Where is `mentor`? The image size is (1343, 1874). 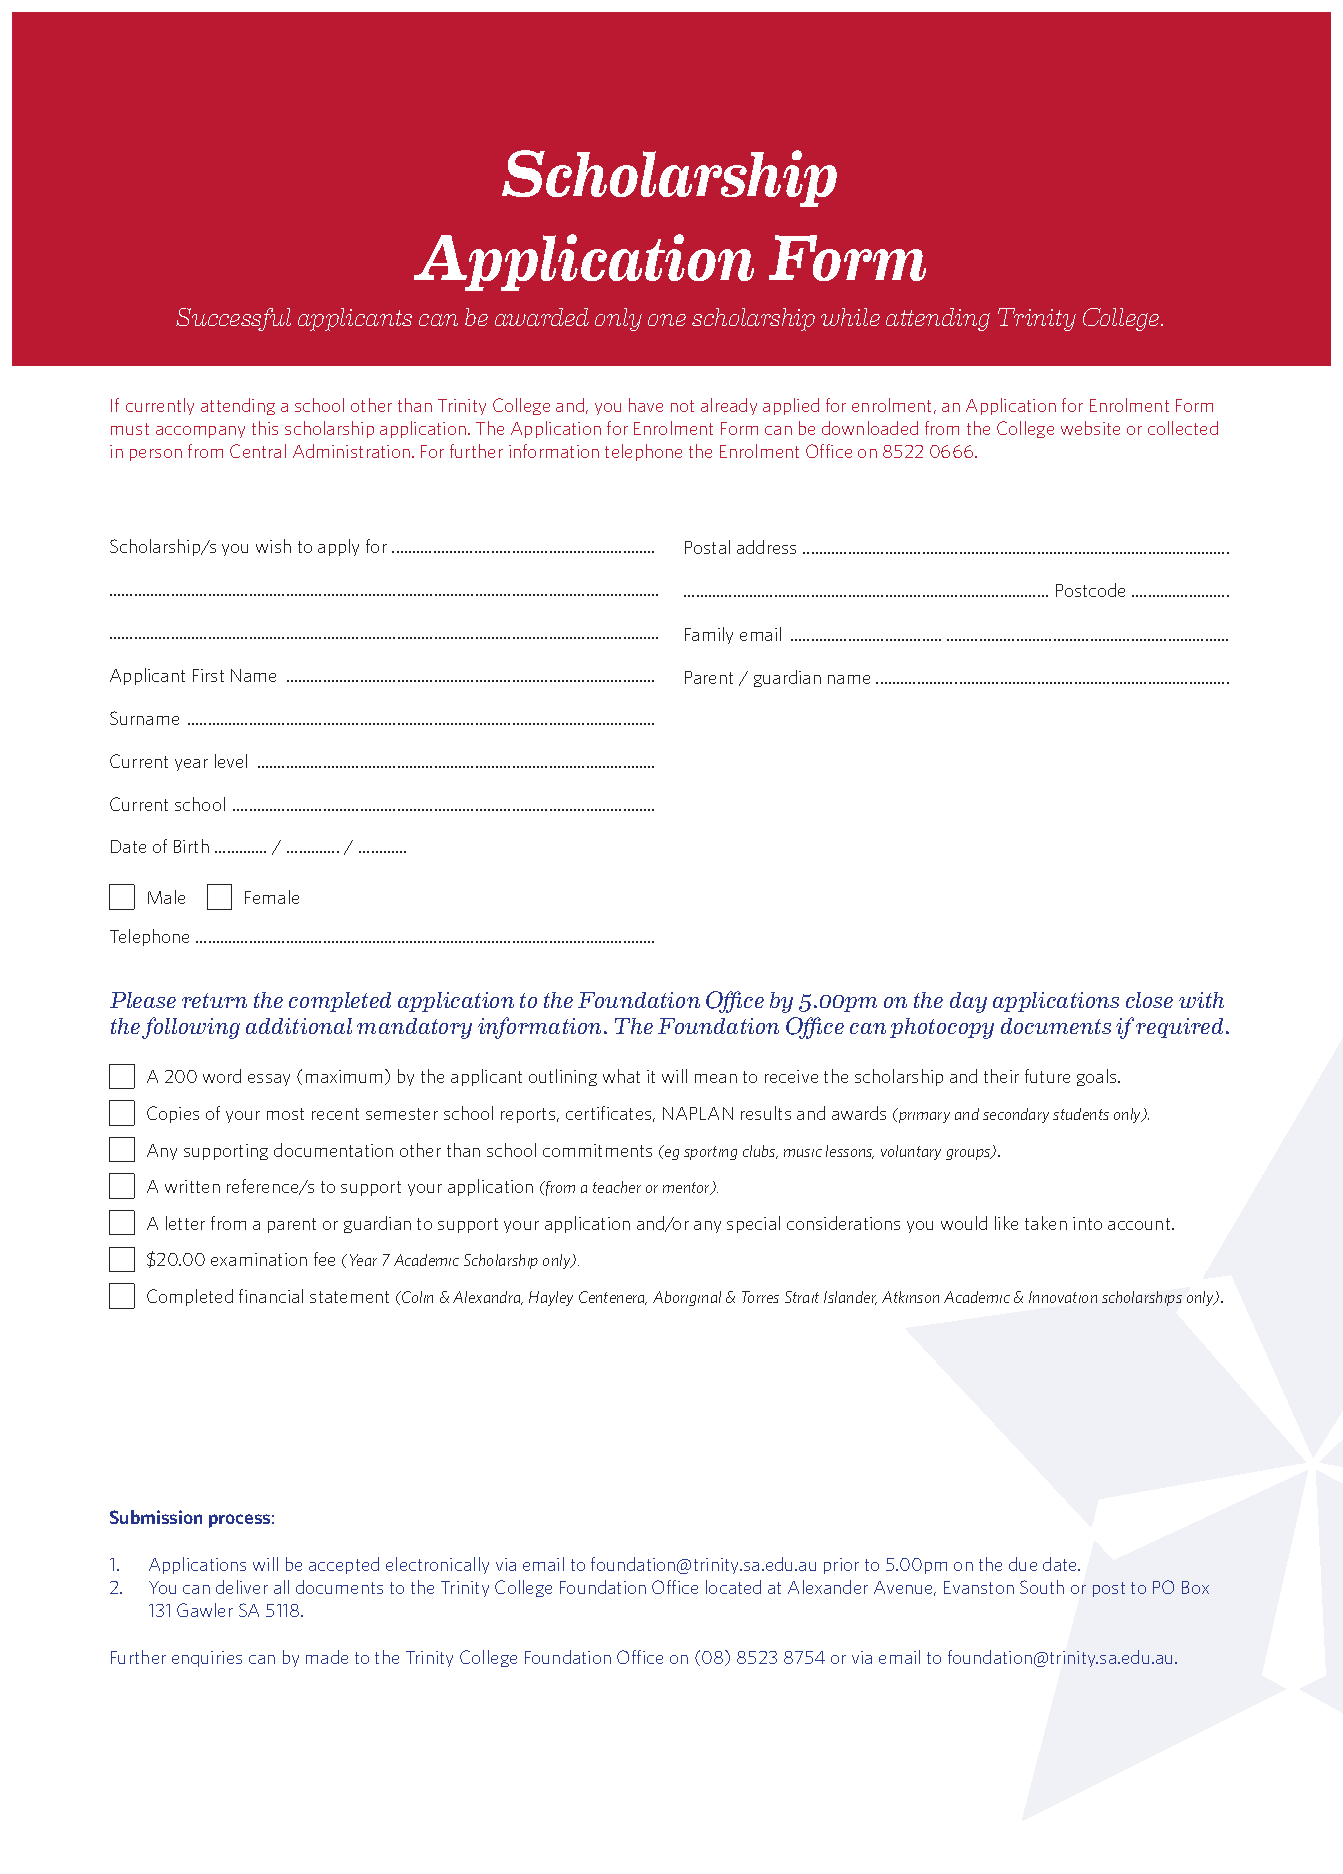 mentor is located at coordinates (688, 1188).
